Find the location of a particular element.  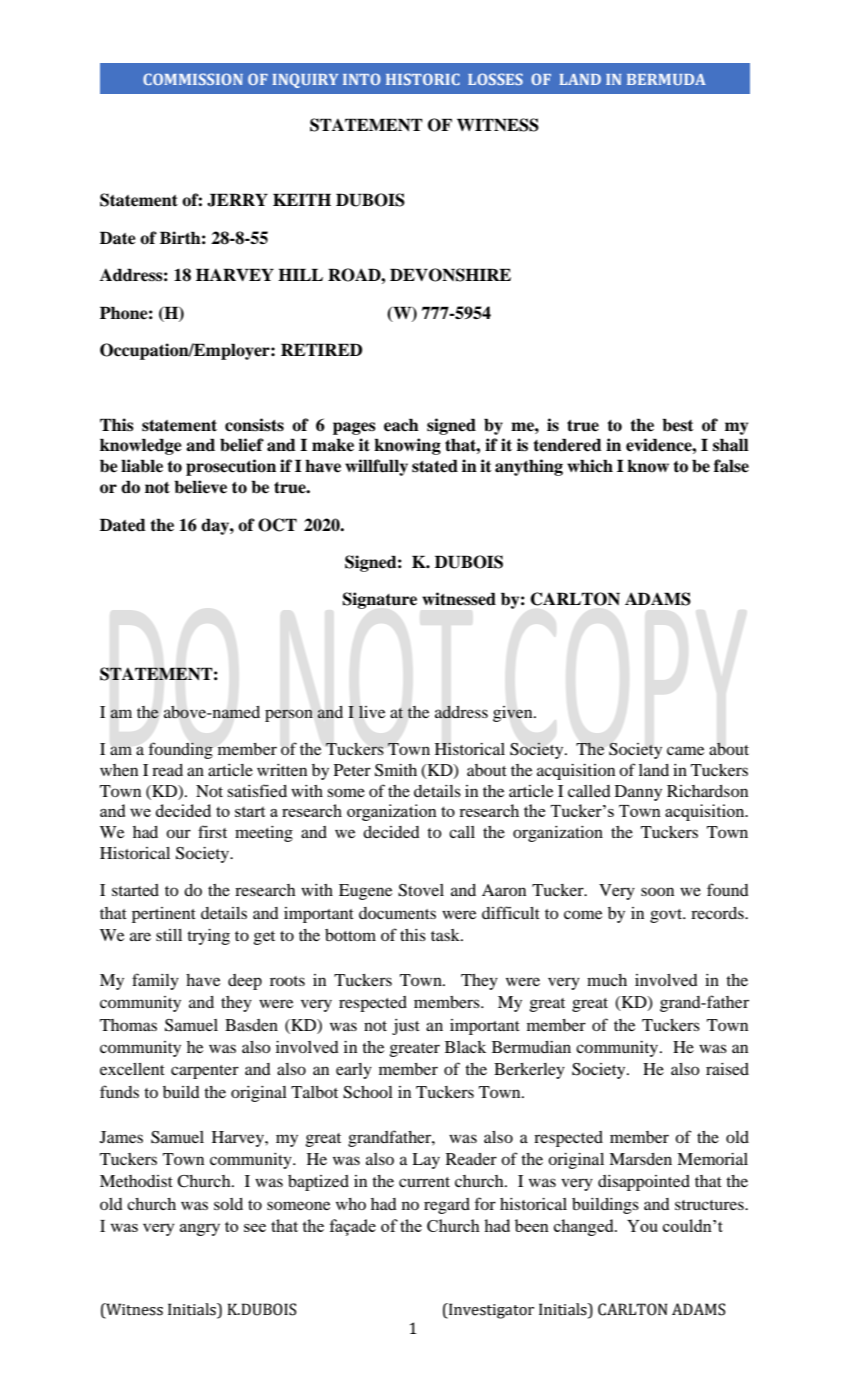

You is located at coordinates (642, 1226).
